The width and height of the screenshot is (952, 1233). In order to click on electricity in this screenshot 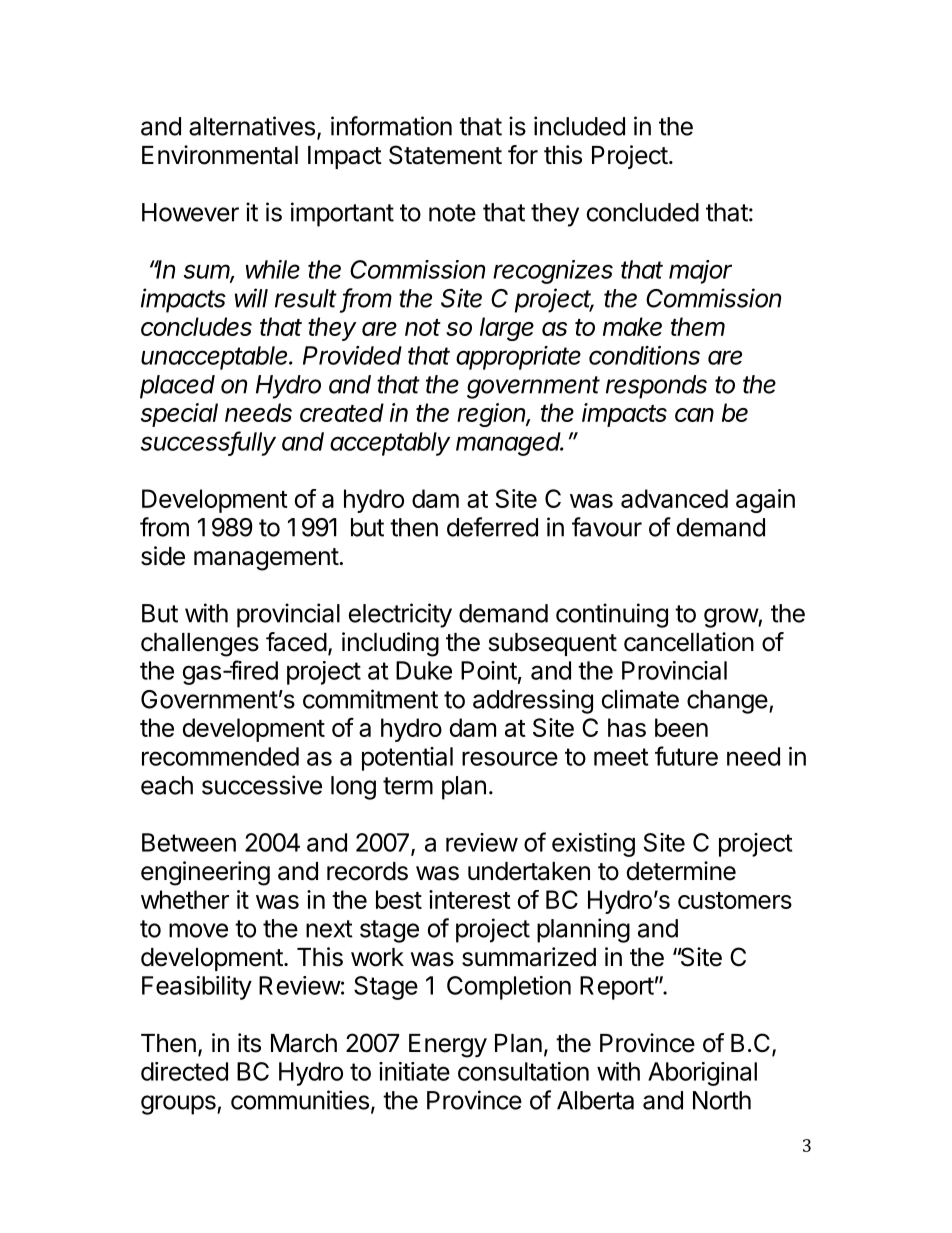, I will do `click(400, 615)`.
